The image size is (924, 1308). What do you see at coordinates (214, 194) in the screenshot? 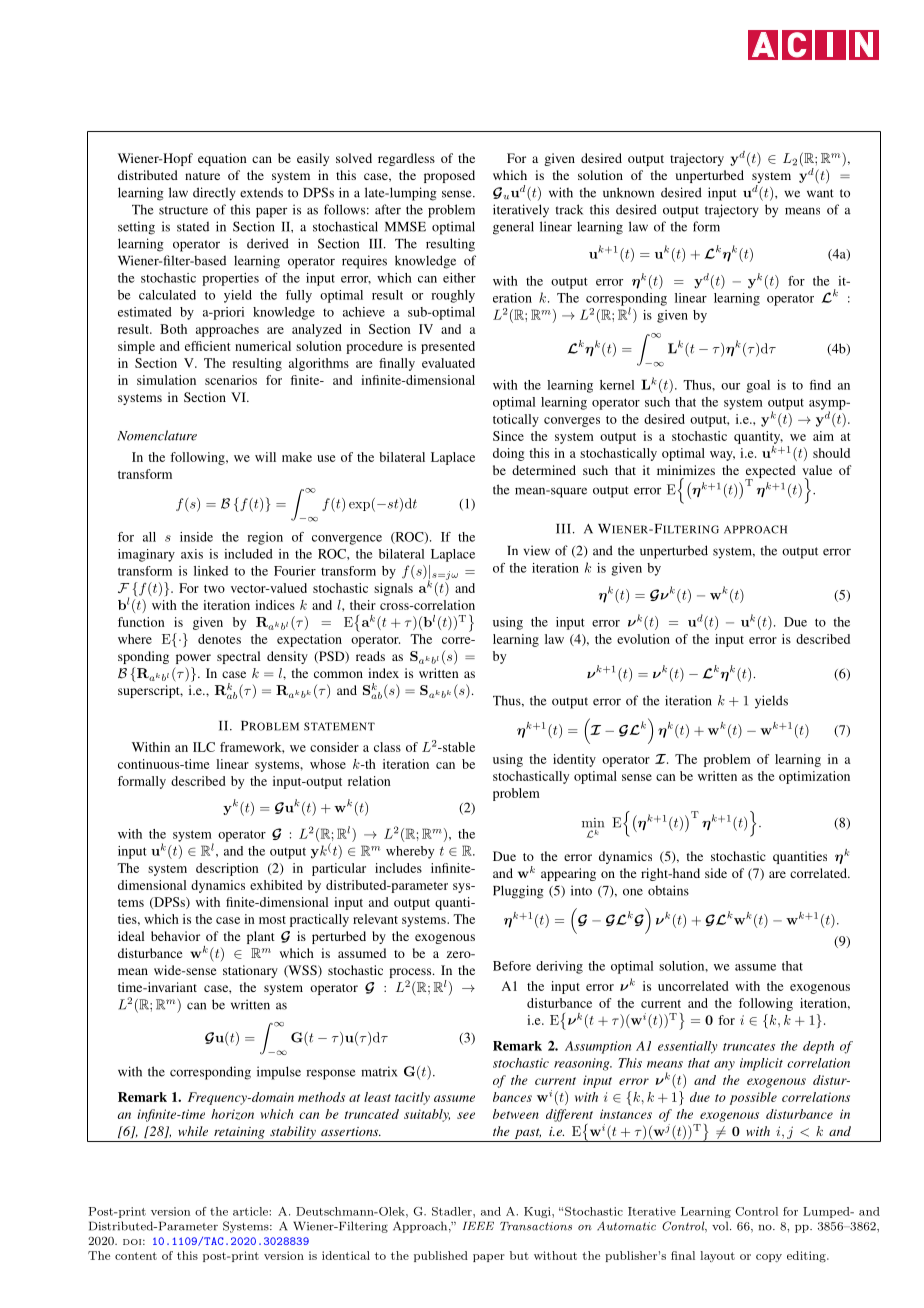
I see `directly` at bounding box center [214, 194].
